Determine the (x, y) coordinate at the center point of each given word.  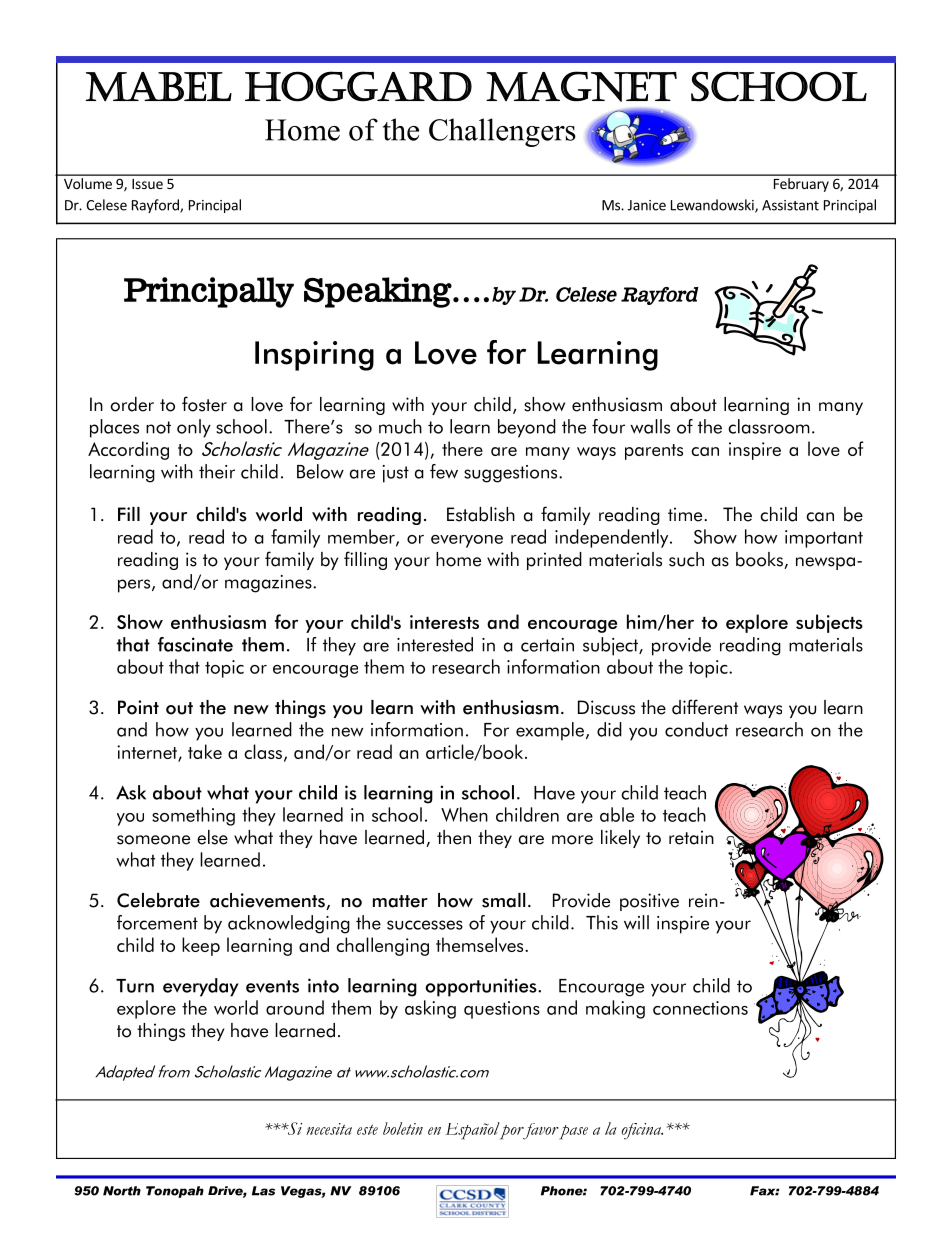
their (217, 471)
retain (691, 837)
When (464, 814)
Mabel (159, 86)
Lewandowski (713, 206)
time (686, 514)
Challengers (502, 132)
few (444, 471)
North (122, 1191)
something (193, 816)
